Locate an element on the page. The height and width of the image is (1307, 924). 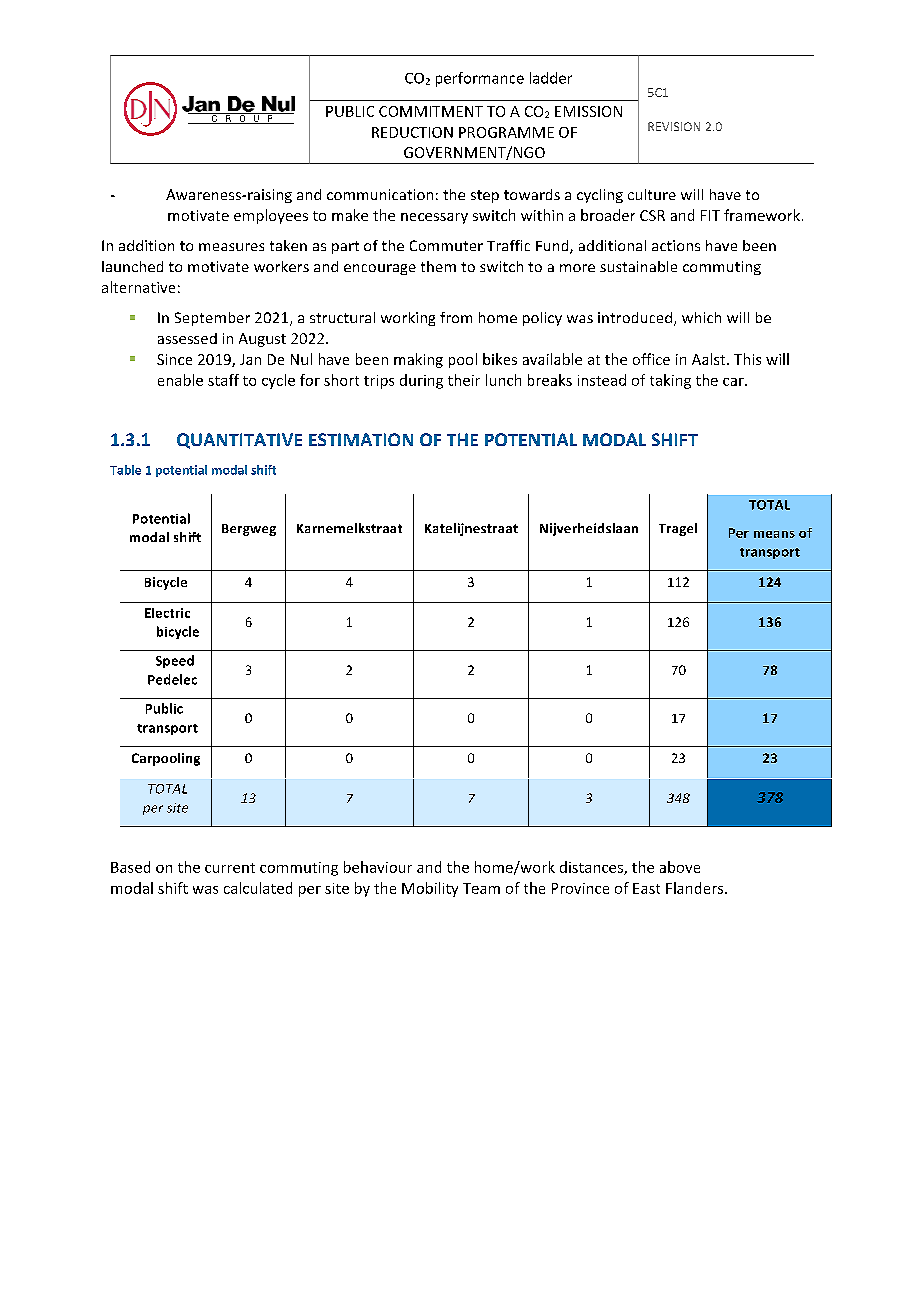
Electric is located at coordinates (167, 613).
